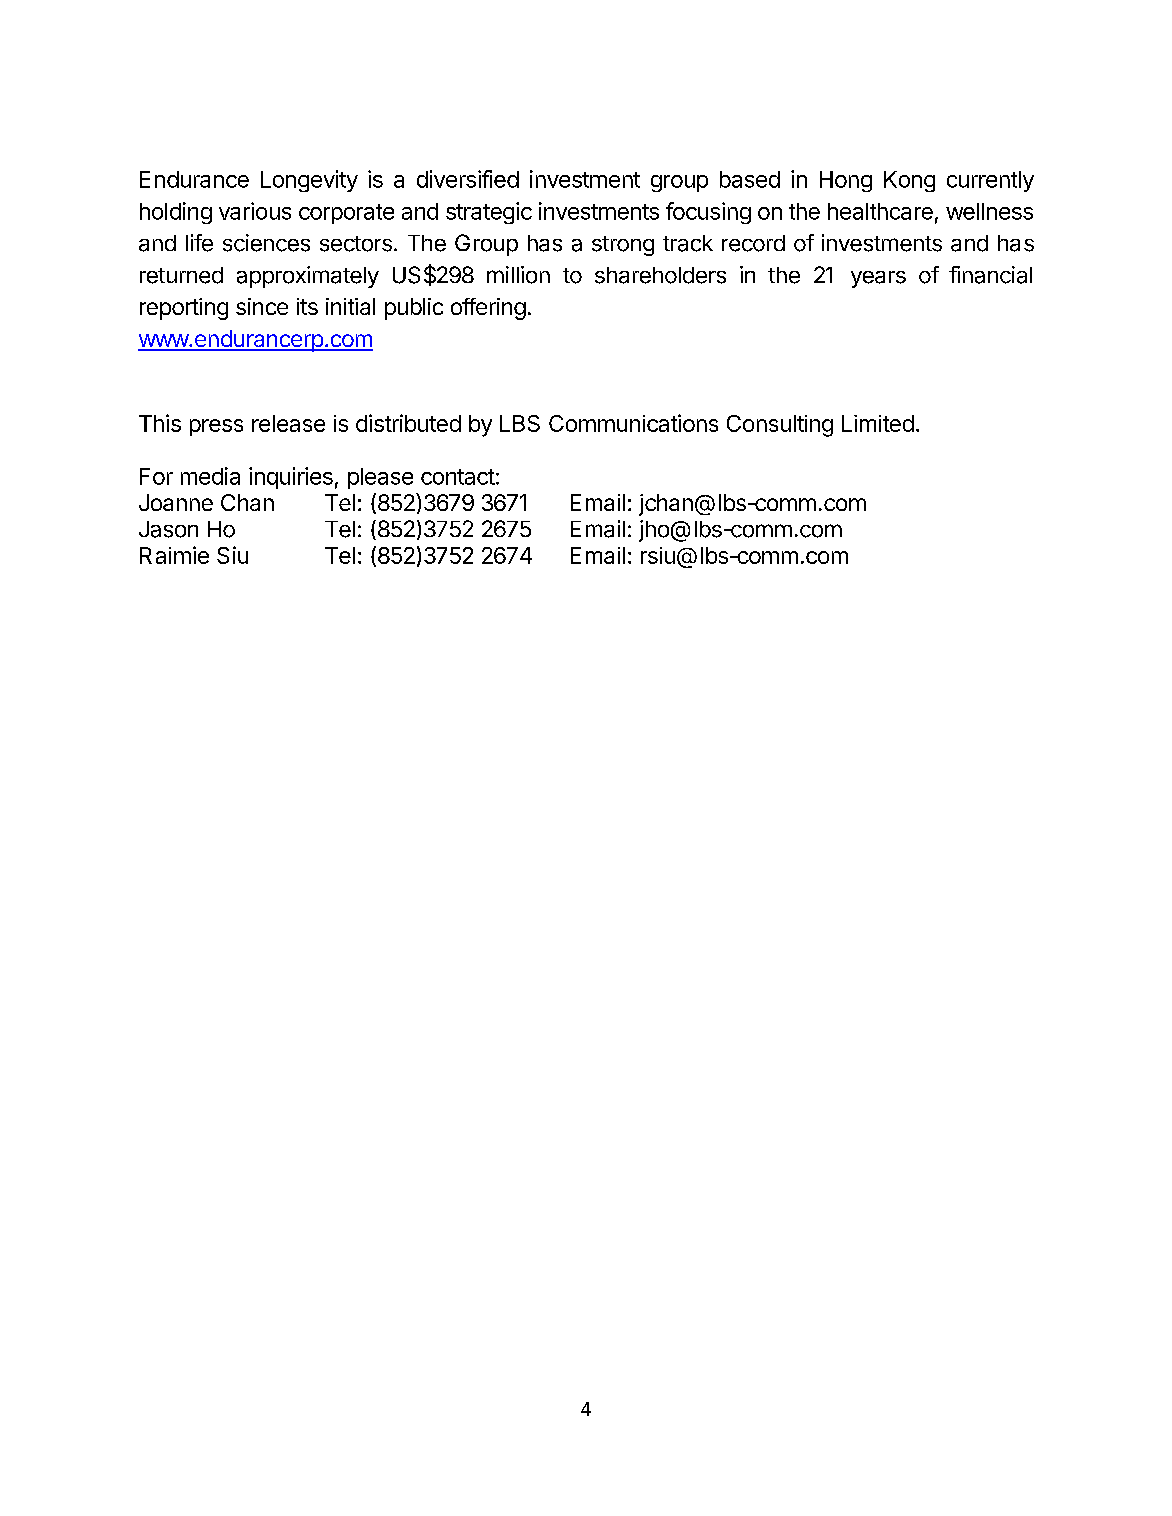  What do you see at coordinates (168, 529) in the document?
I see `Jason` at bounding box center [168, 529].
